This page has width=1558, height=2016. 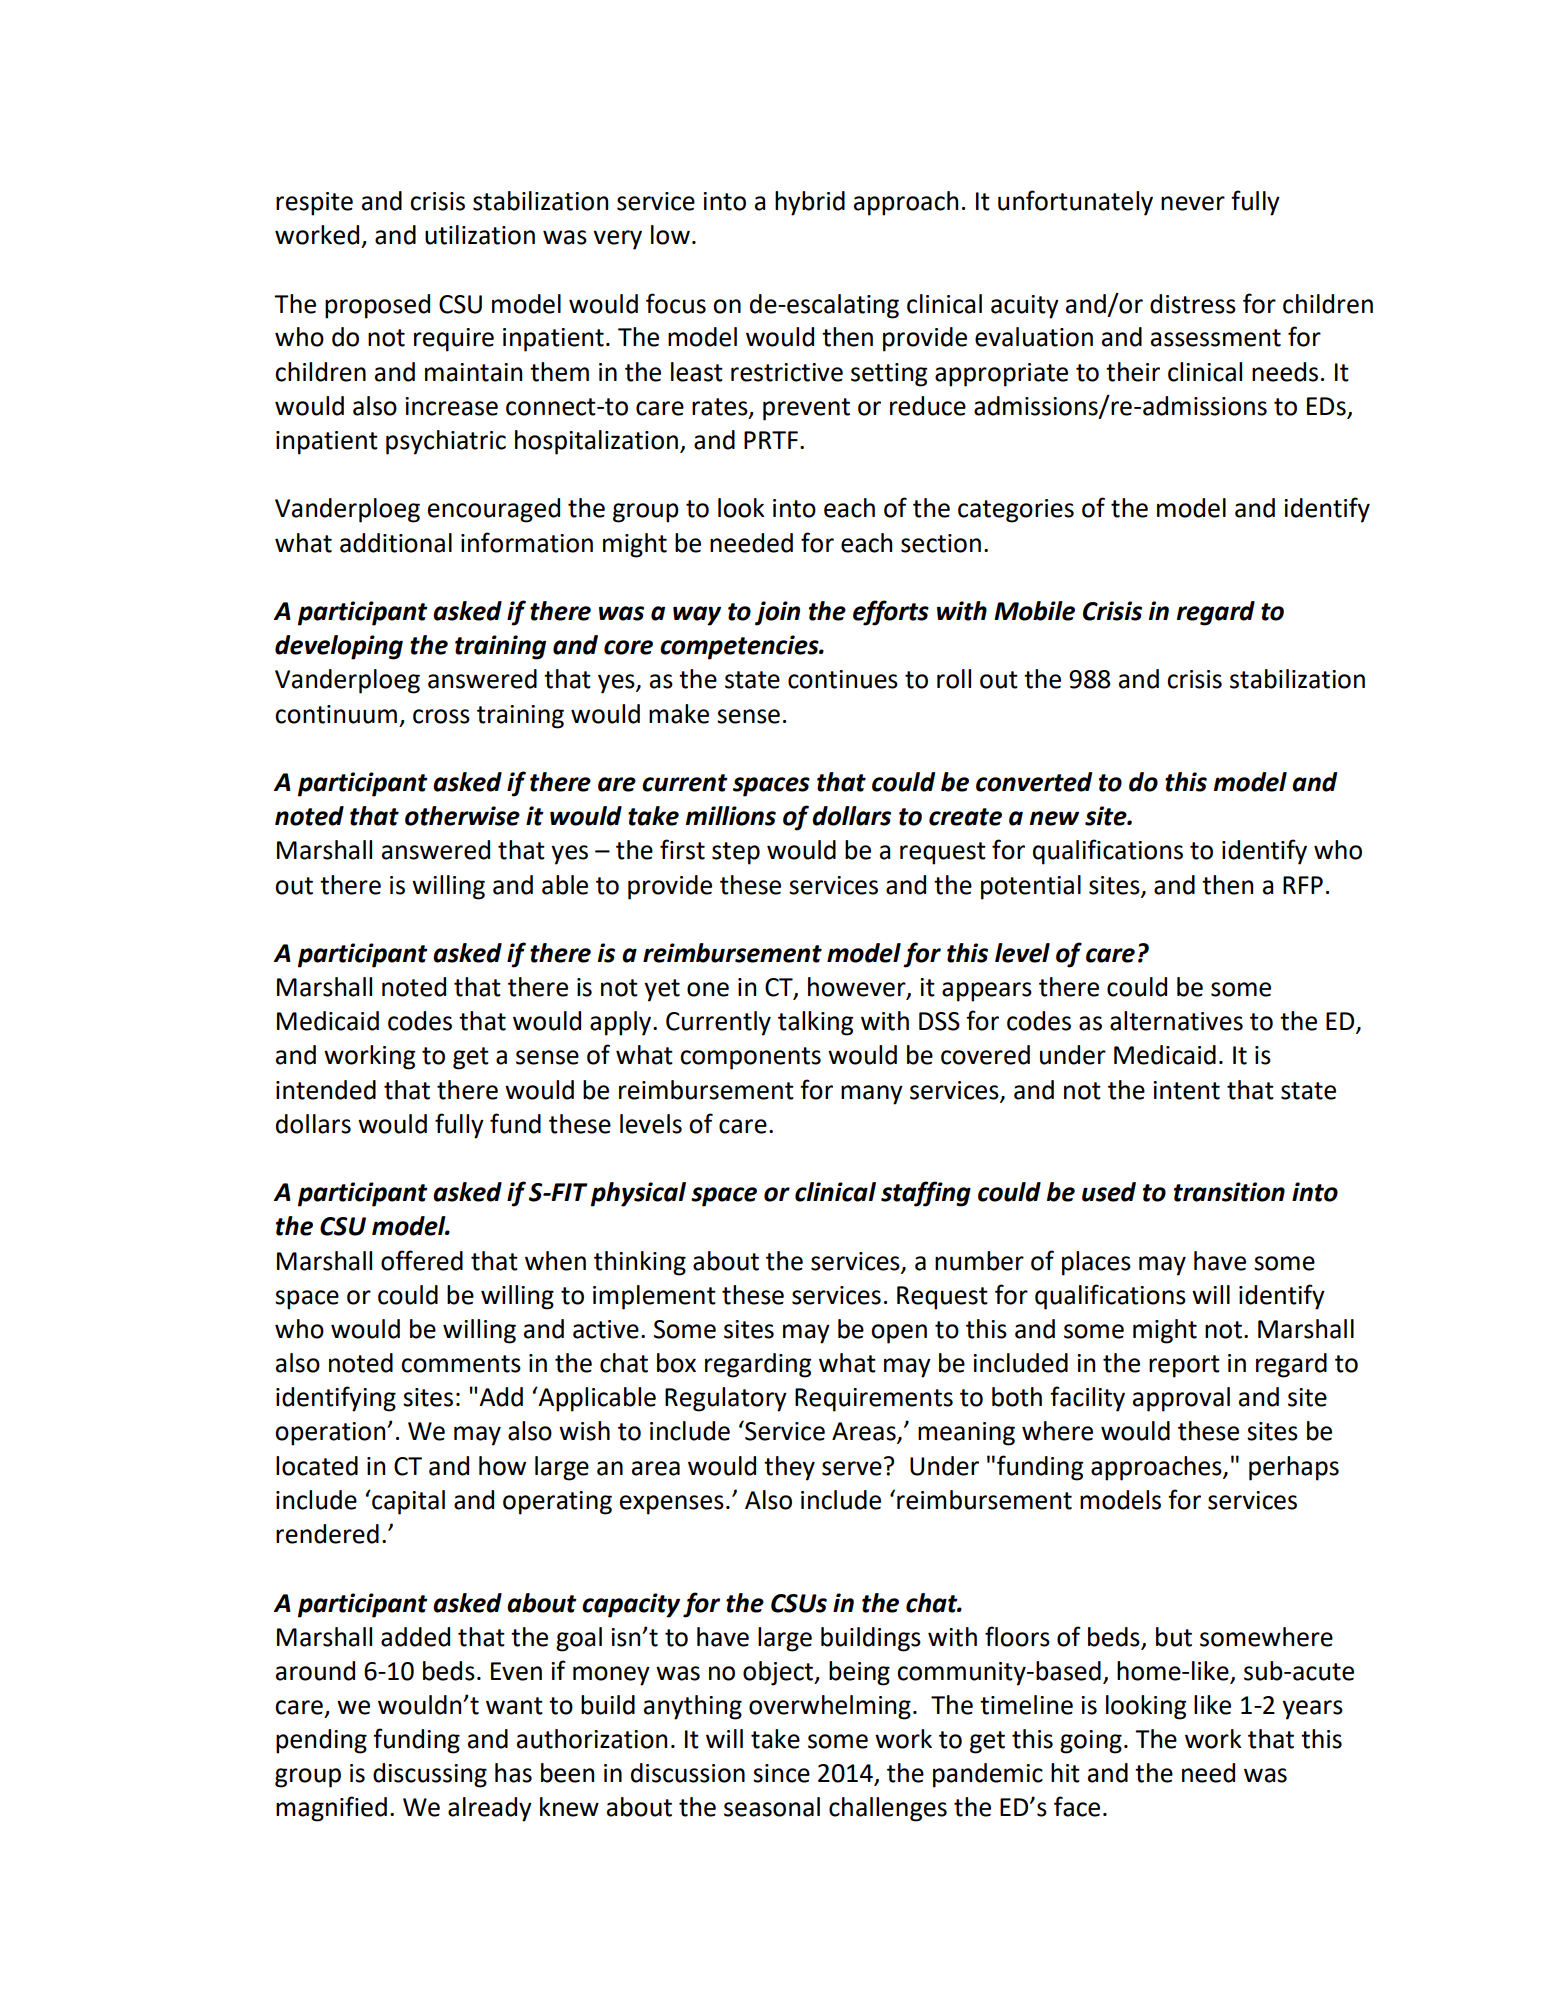 What do you see at coordinates (810, 203) in the page?
I see `hybrid` at bounding box center [810, 203].
